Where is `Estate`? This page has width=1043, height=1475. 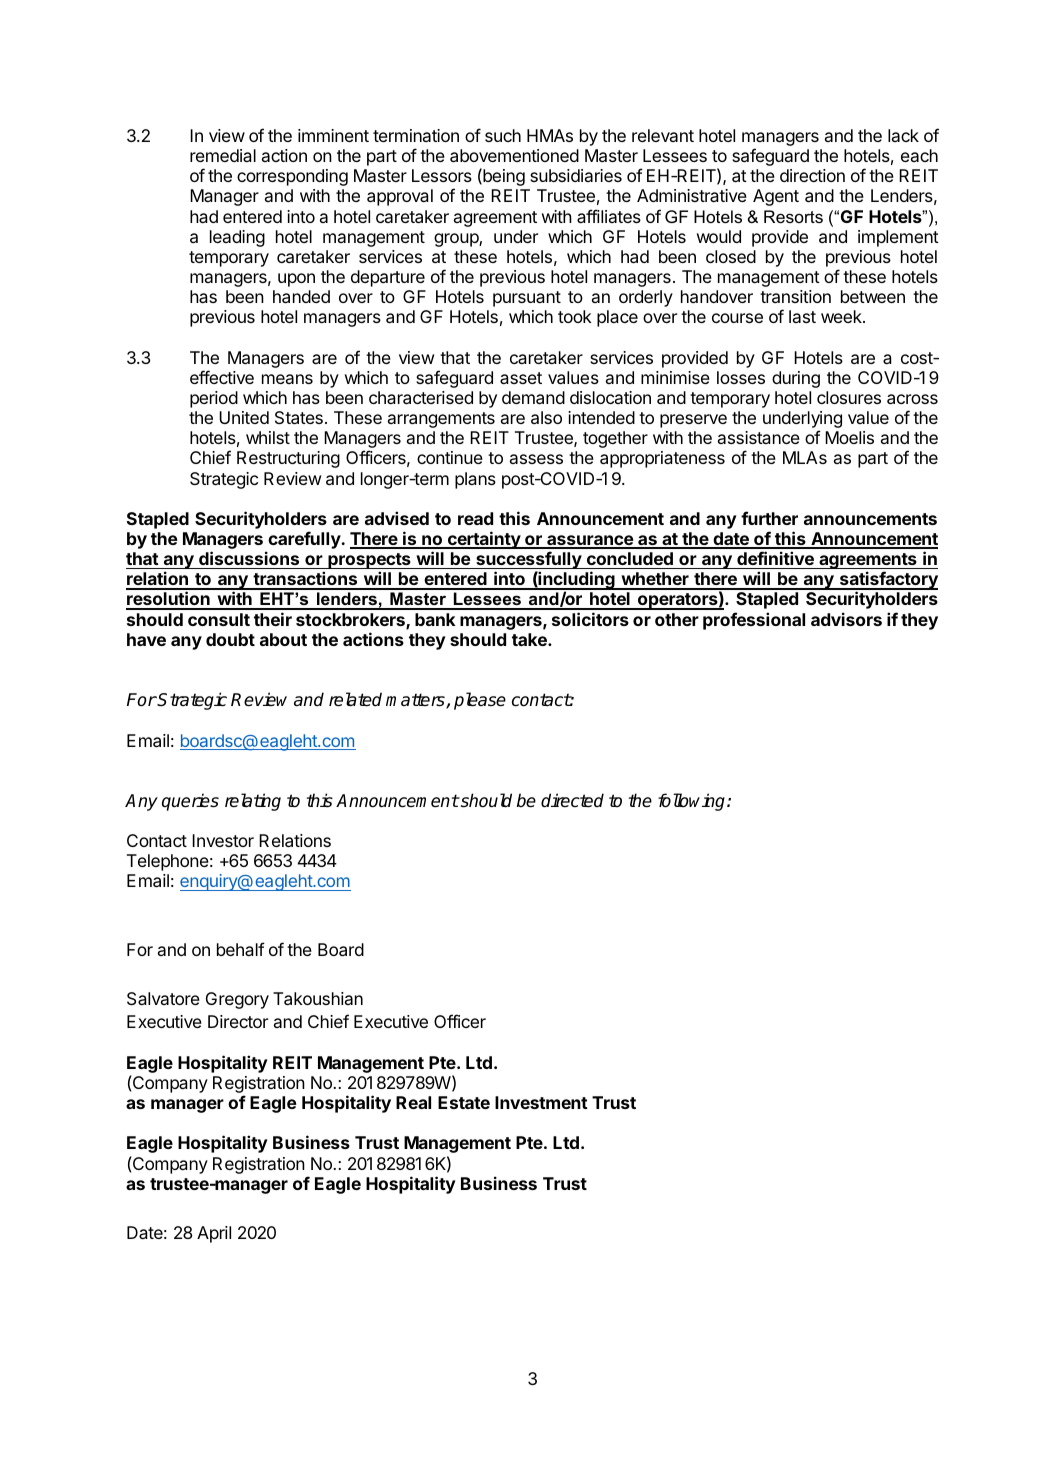 Estate is located at coordinates (464, 1102).
